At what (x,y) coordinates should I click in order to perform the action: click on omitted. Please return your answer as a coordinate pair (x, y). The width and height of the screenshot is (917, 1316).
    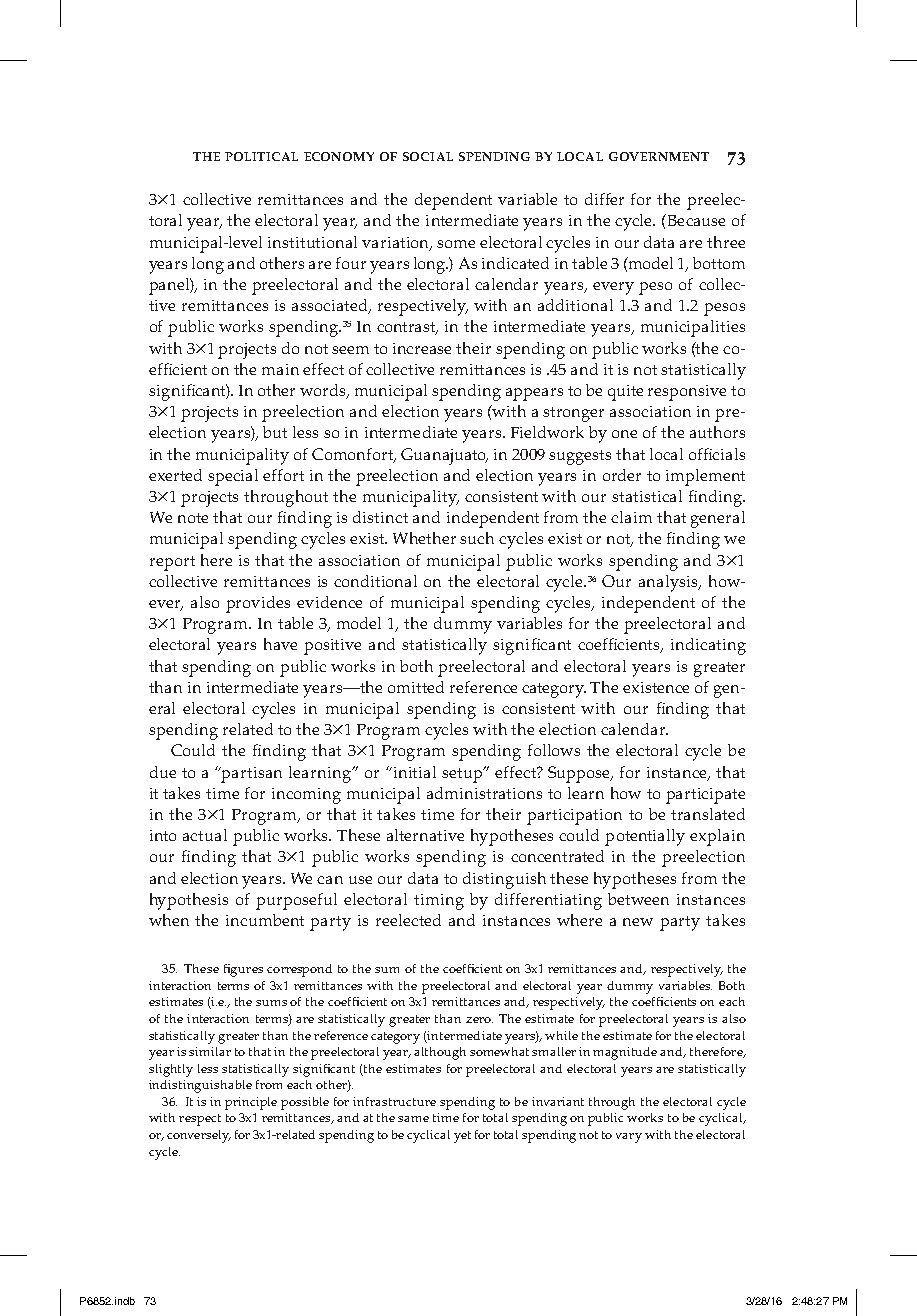
    Looking at the image, I should click on (416, 687).
